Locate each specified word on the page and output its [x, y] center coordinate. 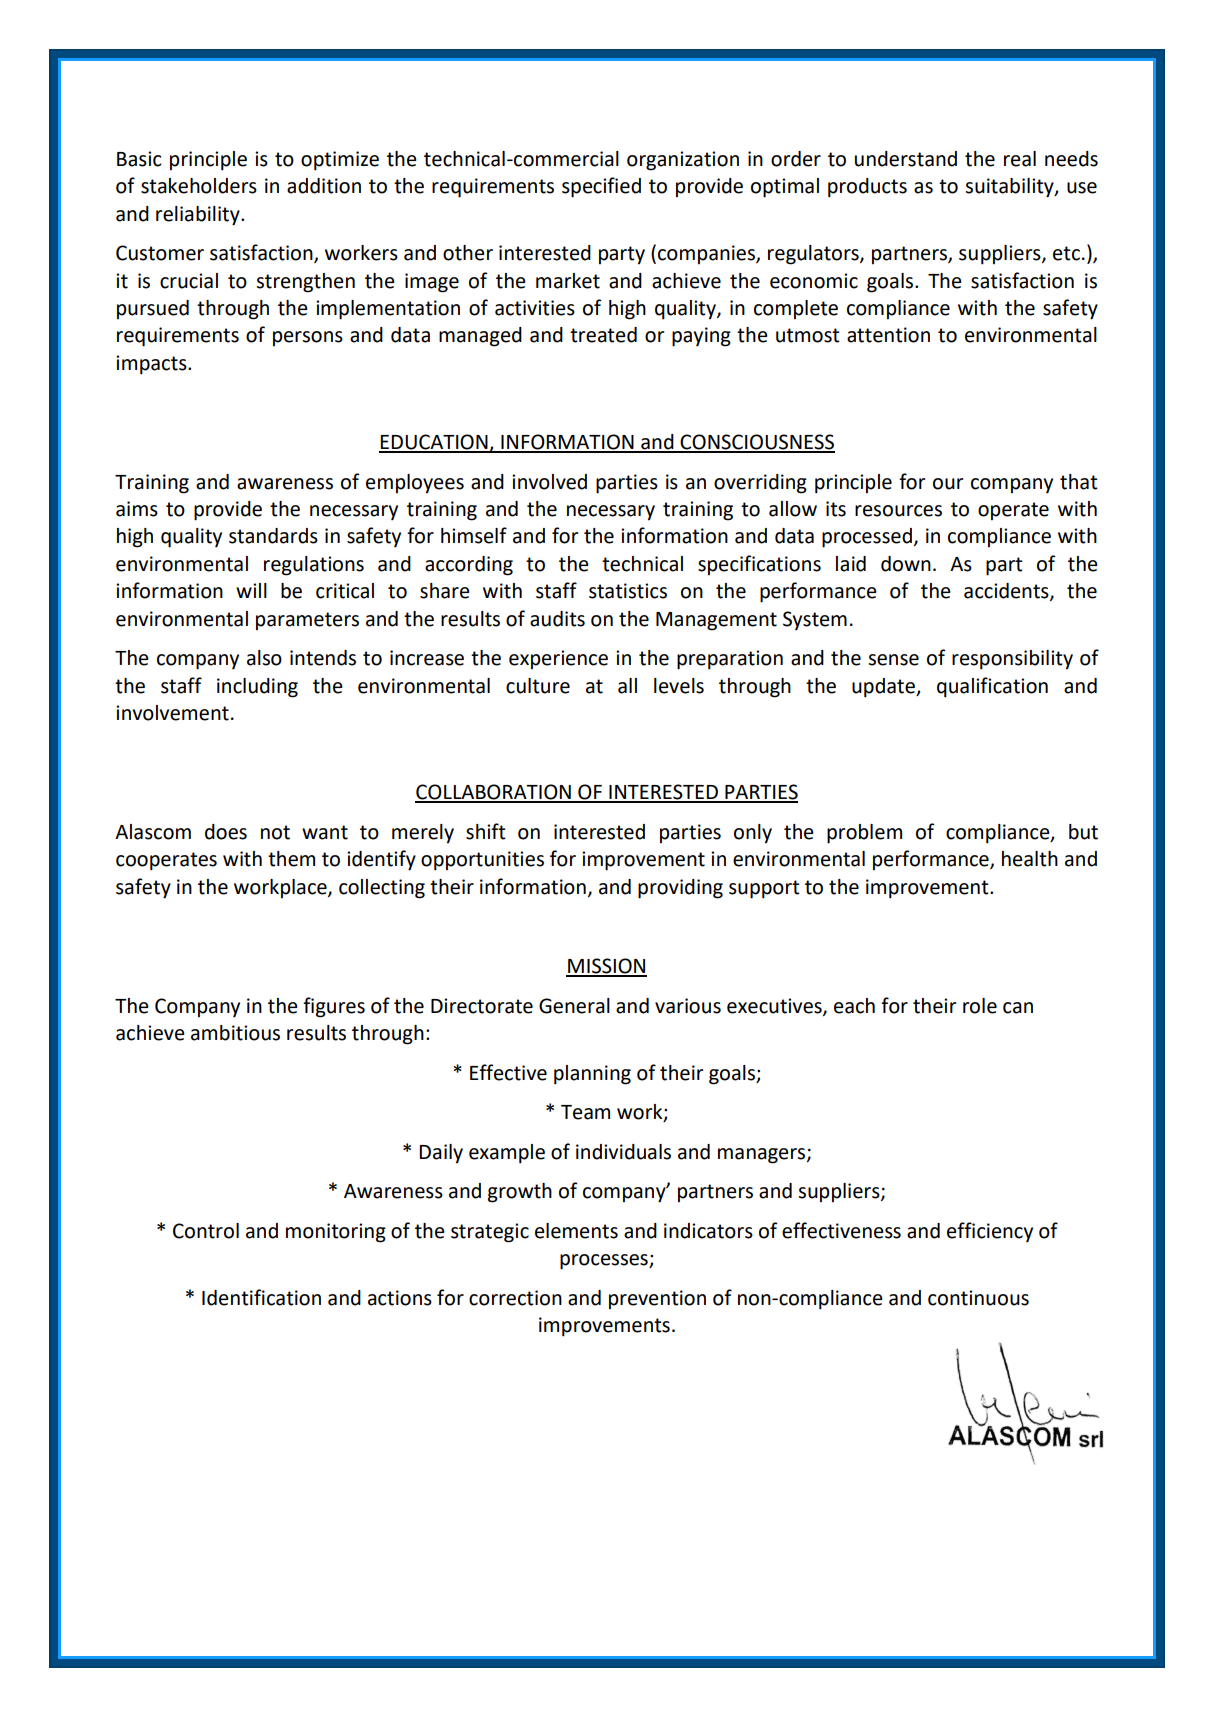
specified [601, 187]
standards [273, 536]
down [906, 564]
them [291, 859]
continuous [978, 1298]
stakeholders [199, 186]
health [1030, 859]
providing [680, 889]
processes [605, 1262]
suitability [1010, 188]
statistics [628, 591]
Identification [261, 1297]
